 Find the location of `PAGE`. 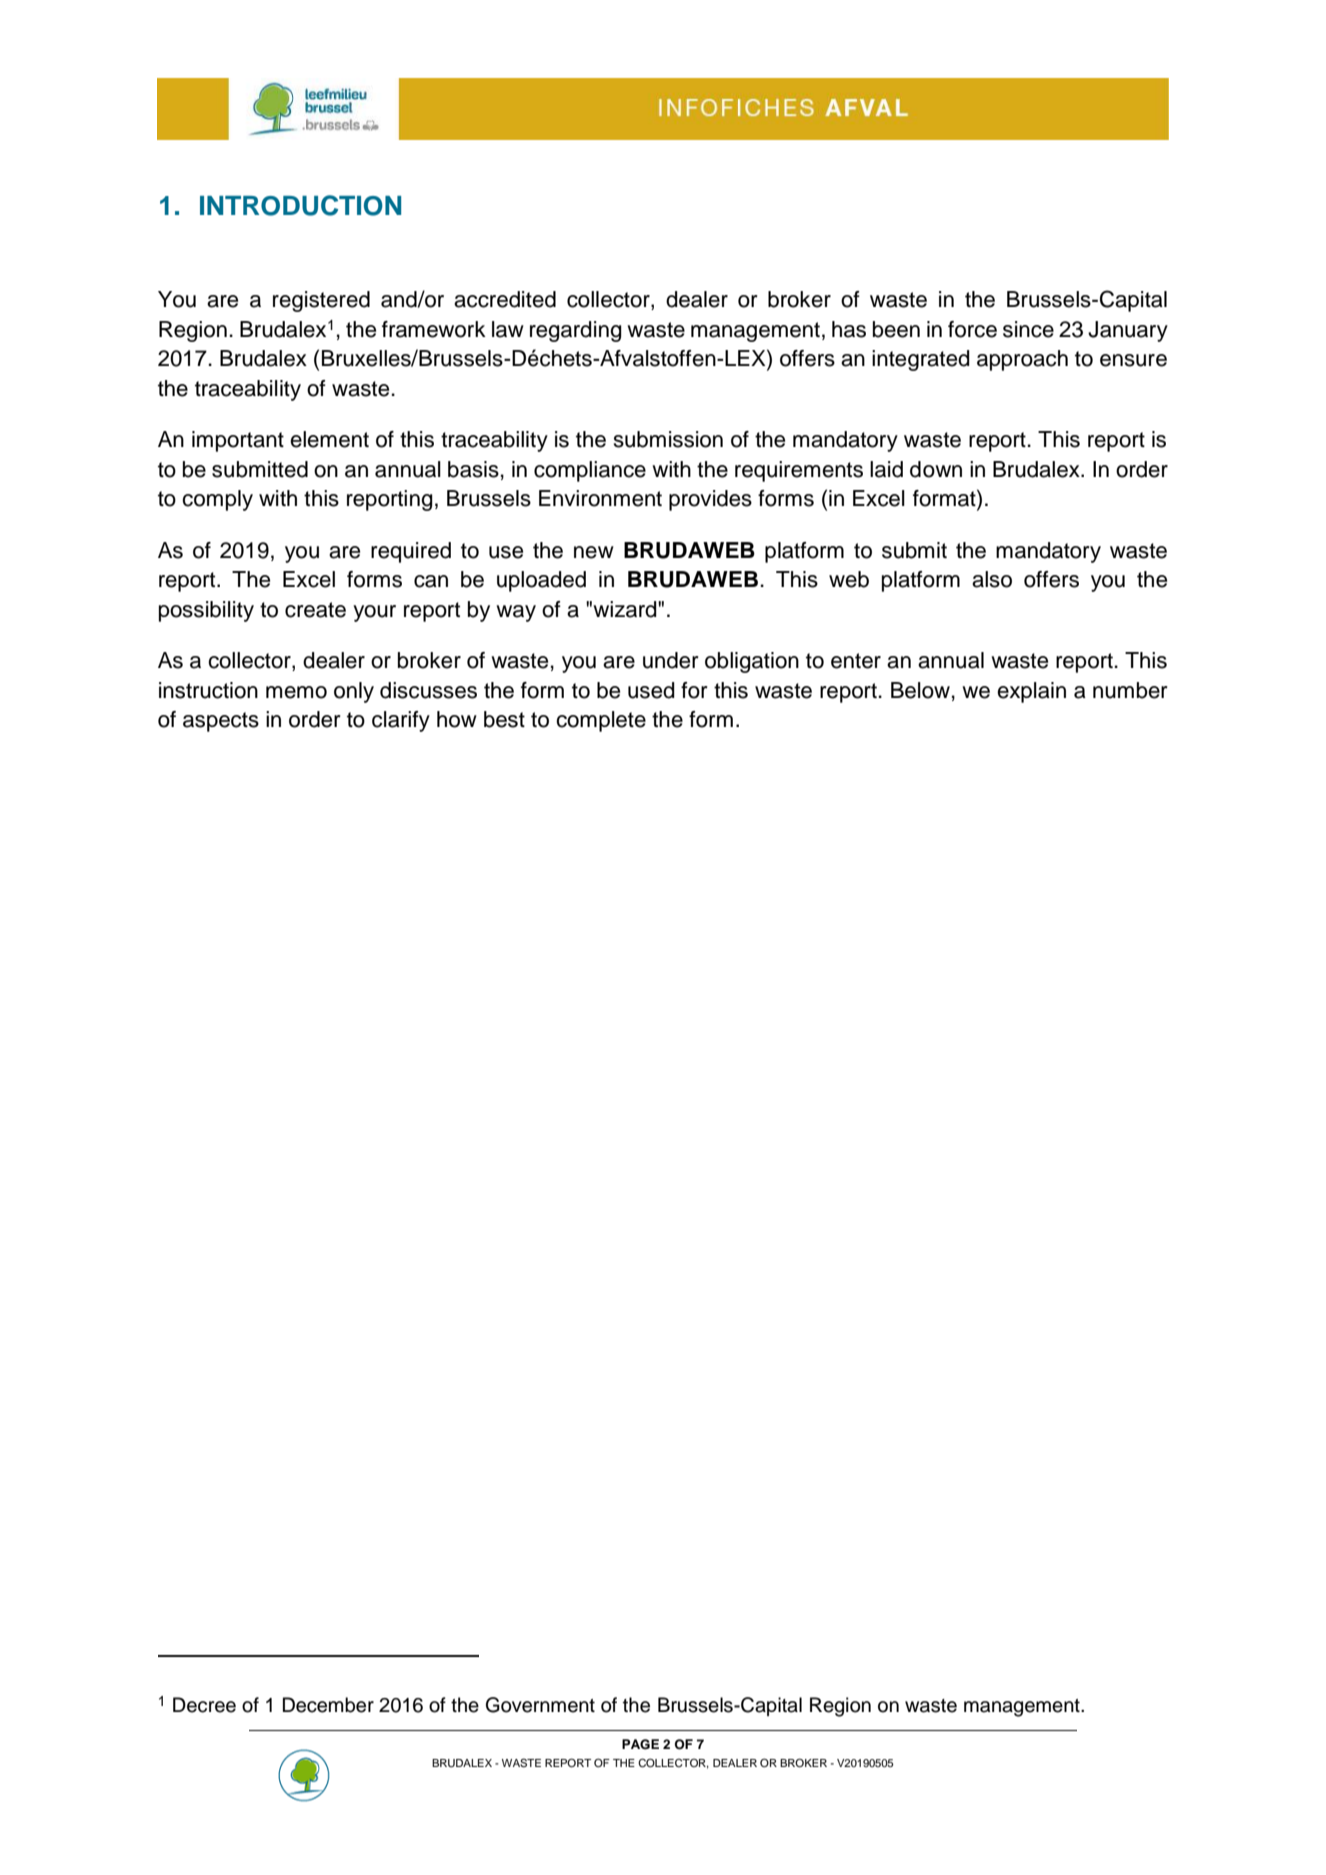

PAGE is located at coordinates (640, 1744).
